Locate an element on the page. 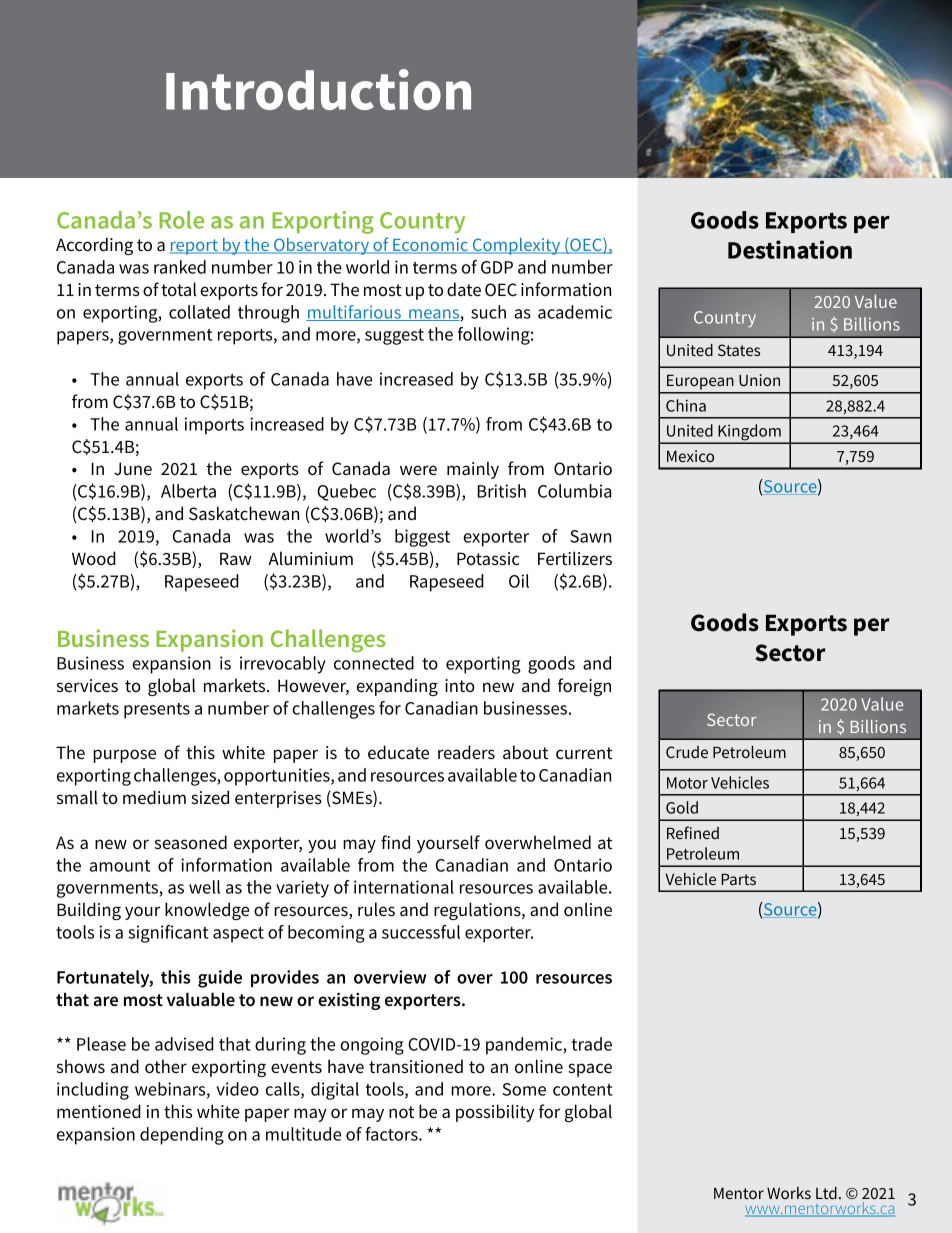 The width and height of the document is (952, 1233). Crude is located at coordinates (687, 752).
